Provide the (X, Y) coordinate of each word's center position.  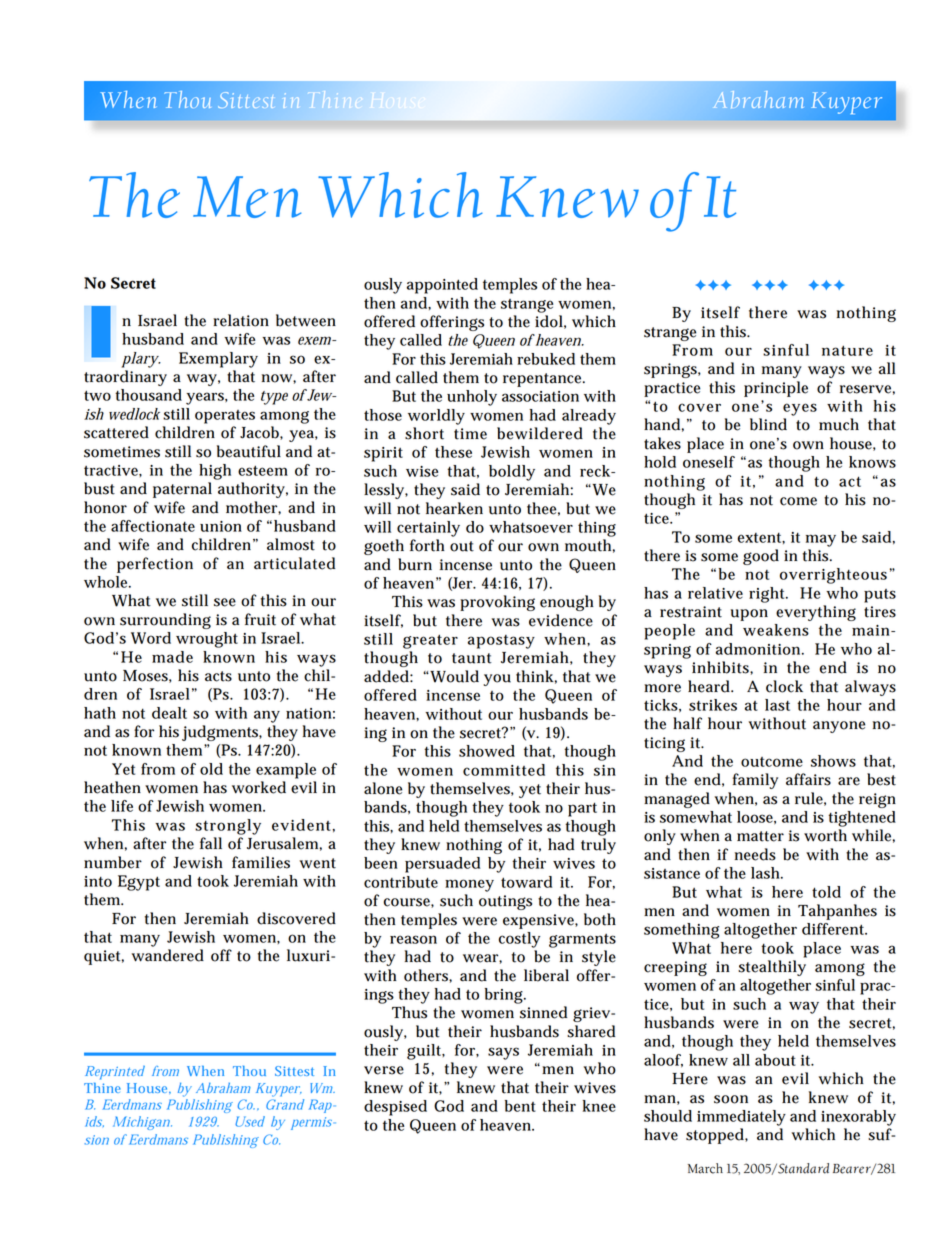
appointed (442, 286)
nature (847, 350)
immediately (741, 1118)
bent (520, 1106)
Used (250, 1121)
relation (241, 320)
